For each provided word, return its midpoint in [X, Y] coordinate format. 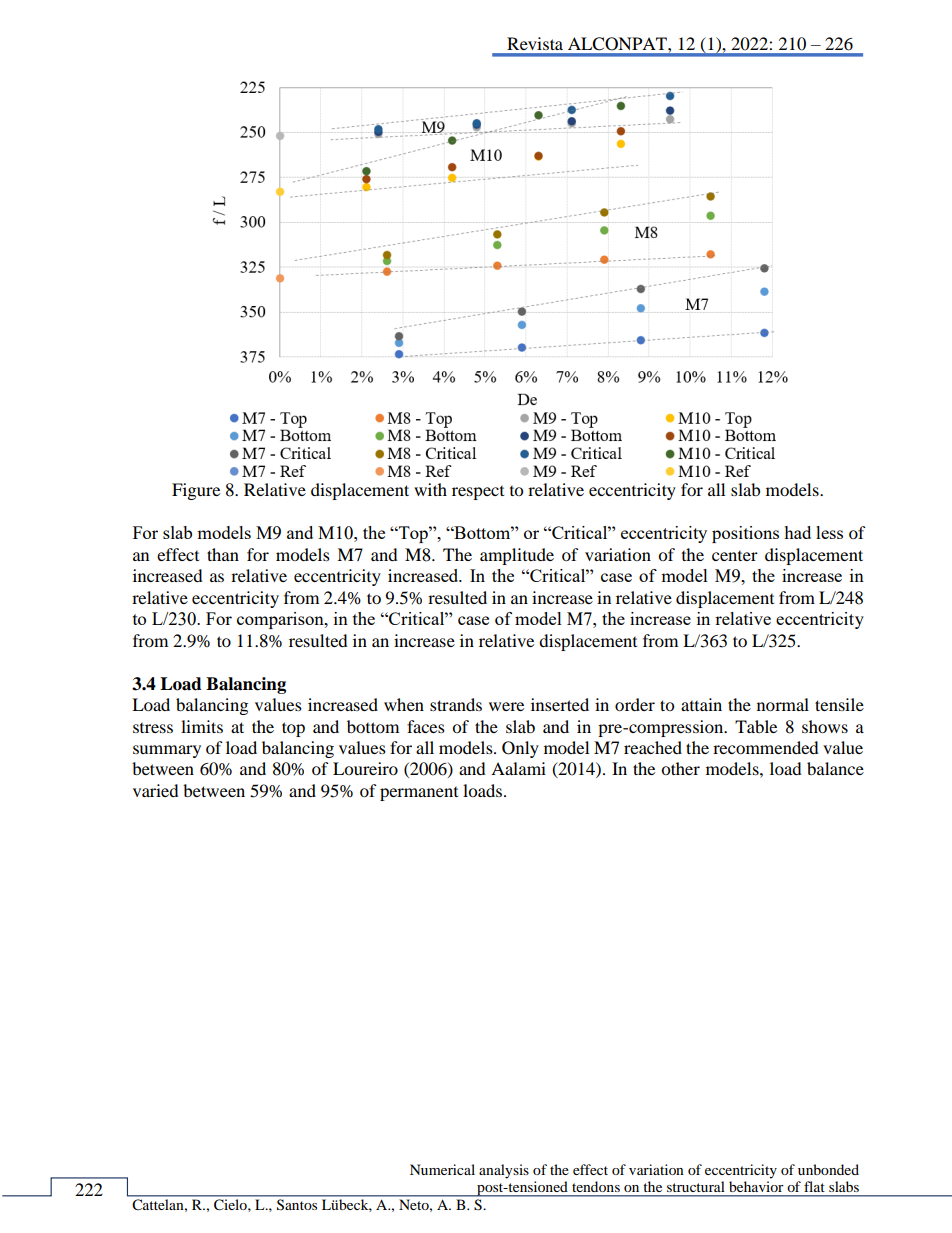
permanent [419, 794]
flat [814, 1186]
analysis [504, 1171]
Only [520, 749]
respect [478, 493]
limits [202, 726]
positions [745, 534]
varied [156, 790]
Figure [196, 491]
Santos [297, 1204]
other [680, 768]
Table [756, 726]
